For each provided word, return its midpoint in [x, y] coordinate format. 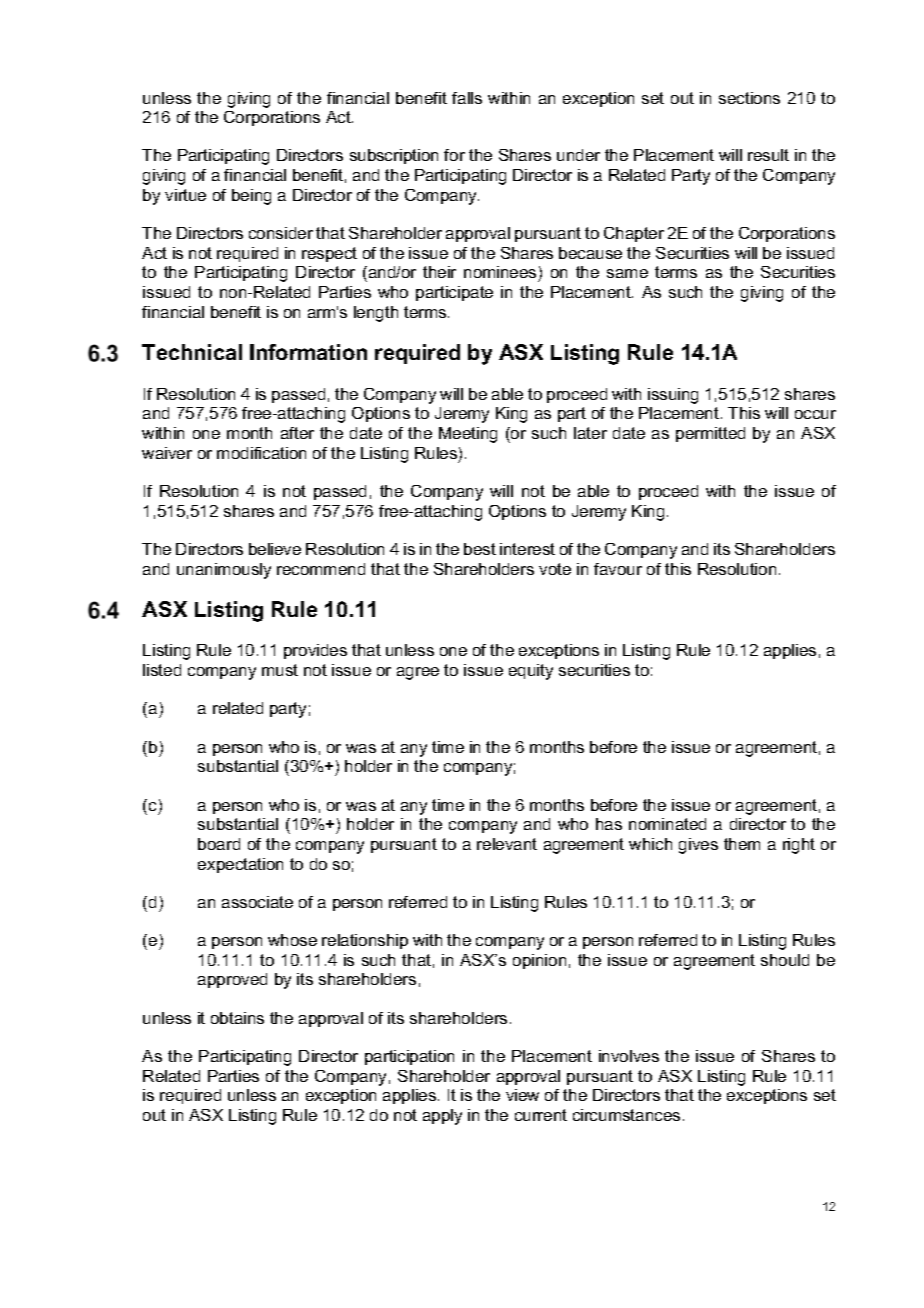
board [219, 844]
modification [261, 453]
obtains [237, 1018]
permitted [710, 434]
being [251, 197]
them [742, 844]
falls [467, 98]
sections [749, 98]
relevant [507, 844]
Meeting [468, 435]
